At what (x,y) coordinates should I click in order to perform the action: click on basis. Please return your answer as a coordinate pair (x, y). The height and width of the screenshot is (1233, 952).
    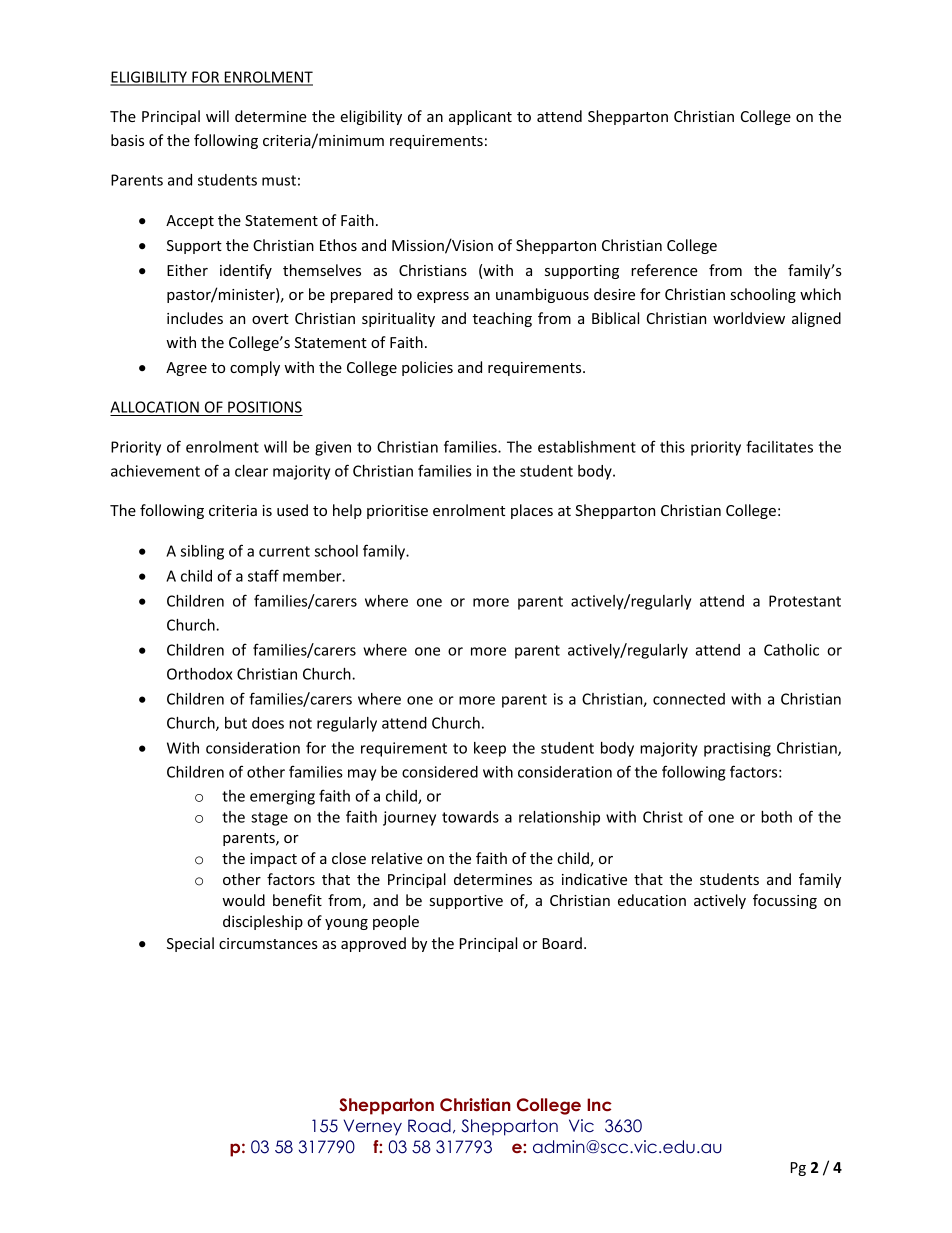
    Looking at the image, I should click on (127, 140).
